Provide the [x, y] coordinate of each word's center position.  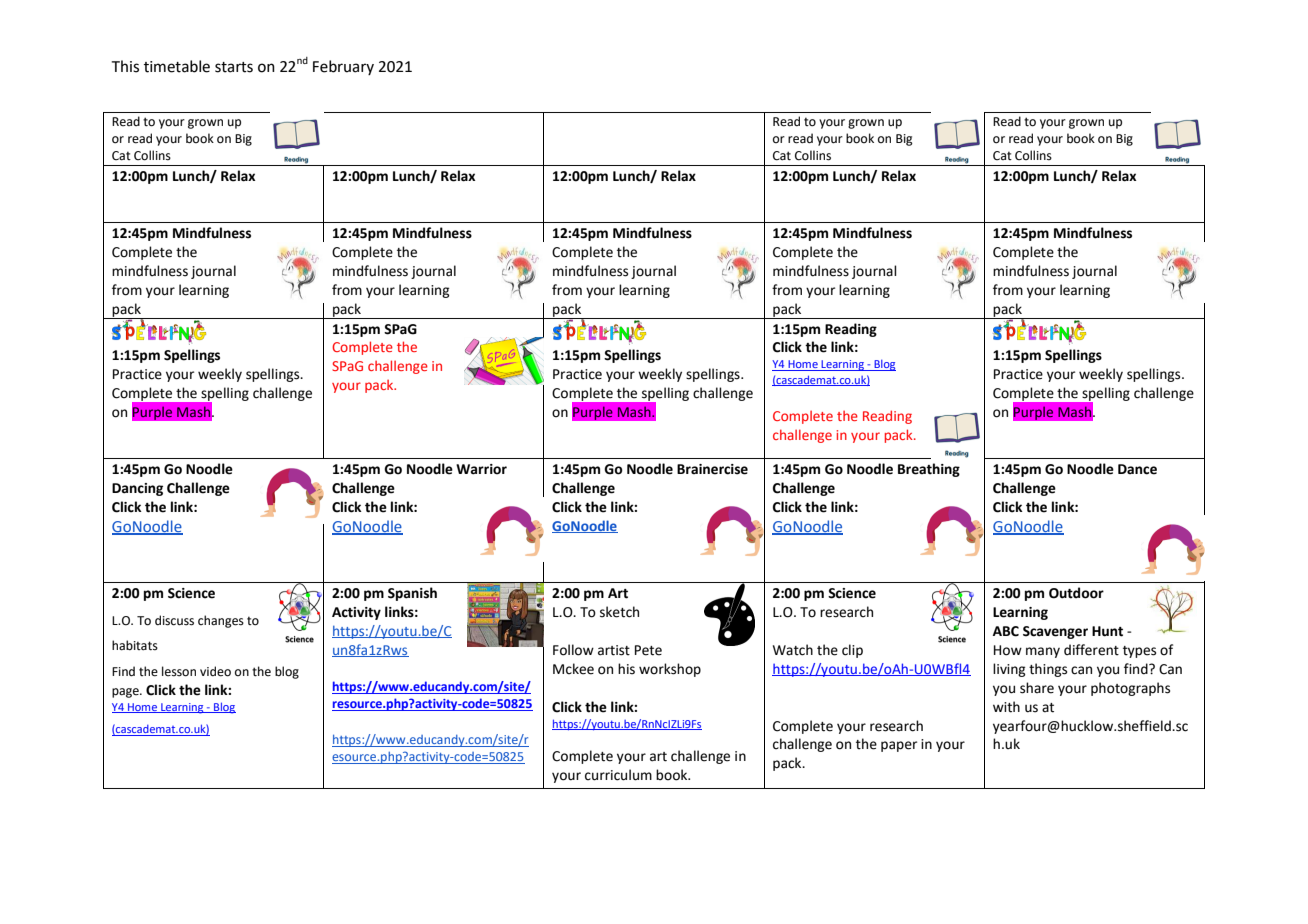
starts [234, 67]
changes [221, 621]
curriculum [618, 775]
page [126, 693]
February [343, 67]
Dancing [137, 489]
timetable [177, 66]
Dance [1137, 469]
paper [899, 746]
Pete [648, 650]
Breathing [929, 470]
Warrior [481, 469]
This [125, 66]
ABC [1006, 631]
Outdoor [1076, 593]
